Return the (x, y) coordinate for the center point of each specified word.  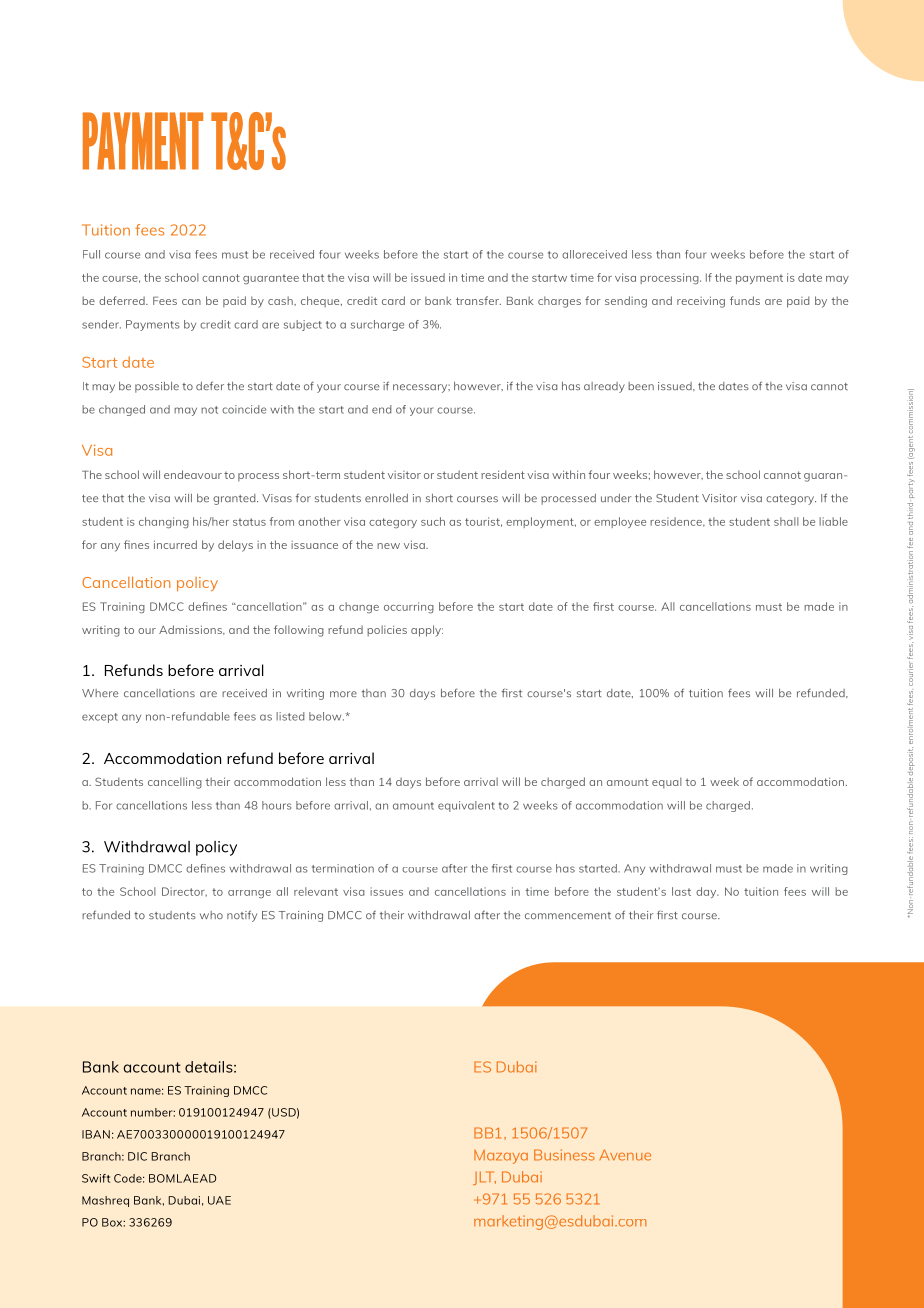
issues (386, 891)
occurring (409, 607)
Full (91, 254)
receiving (701, 302)
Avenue (625, 1155)
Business (564, 1155)
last (681, 891)
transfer (478, 300)
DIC (137, 1156)
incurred (175, 544)
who (211, 915)
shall (786, 521)
